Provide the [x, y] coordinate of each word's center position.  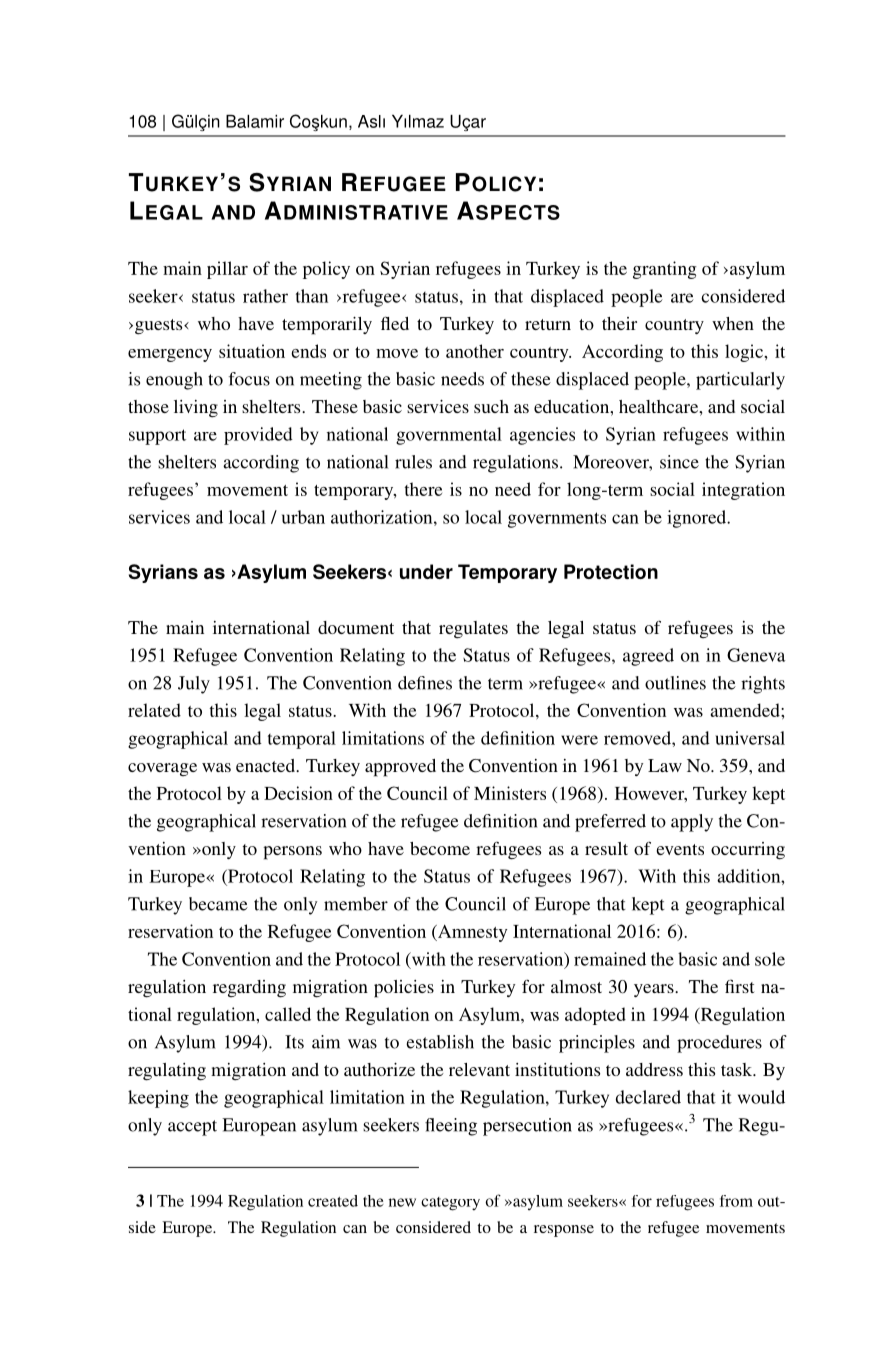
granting [665, 270]
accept [192, 1128]
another [475, 351]
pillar [227, 270]
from [736, 1201]
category [450, 1204]
